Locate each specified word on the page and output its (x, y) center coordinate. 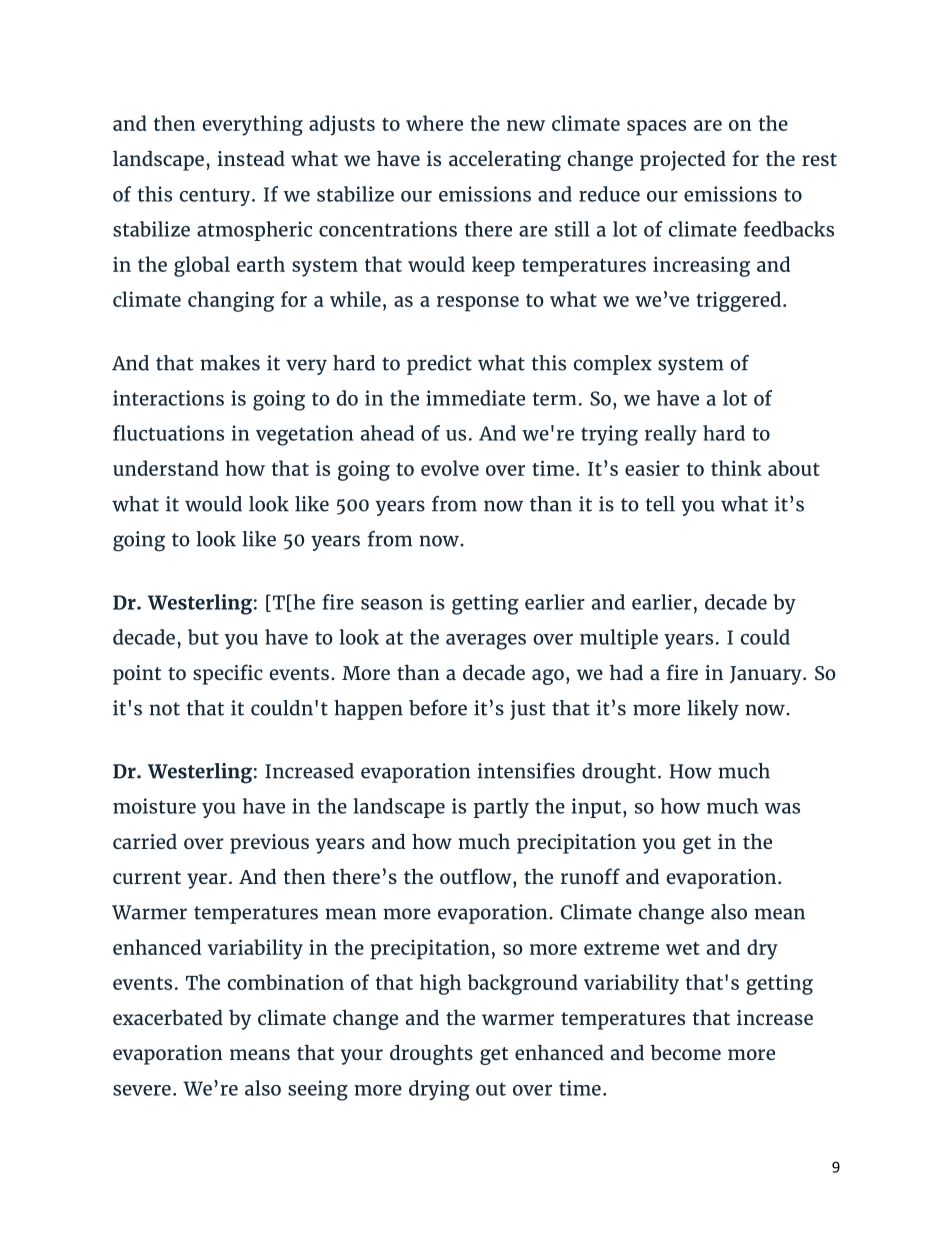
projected (683, 160)
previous (269, 844)
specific (228, 674)
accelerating (505, 160)
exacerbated (168, 1017)
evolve (450, 468)
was (782, 808)
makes (230, 363)
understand (166, 468)
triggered (738, 301)
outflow (477, 876)
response (478, 304)
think (736, 468)
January (767, 675)
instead (251, 158)
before (438, 708)
